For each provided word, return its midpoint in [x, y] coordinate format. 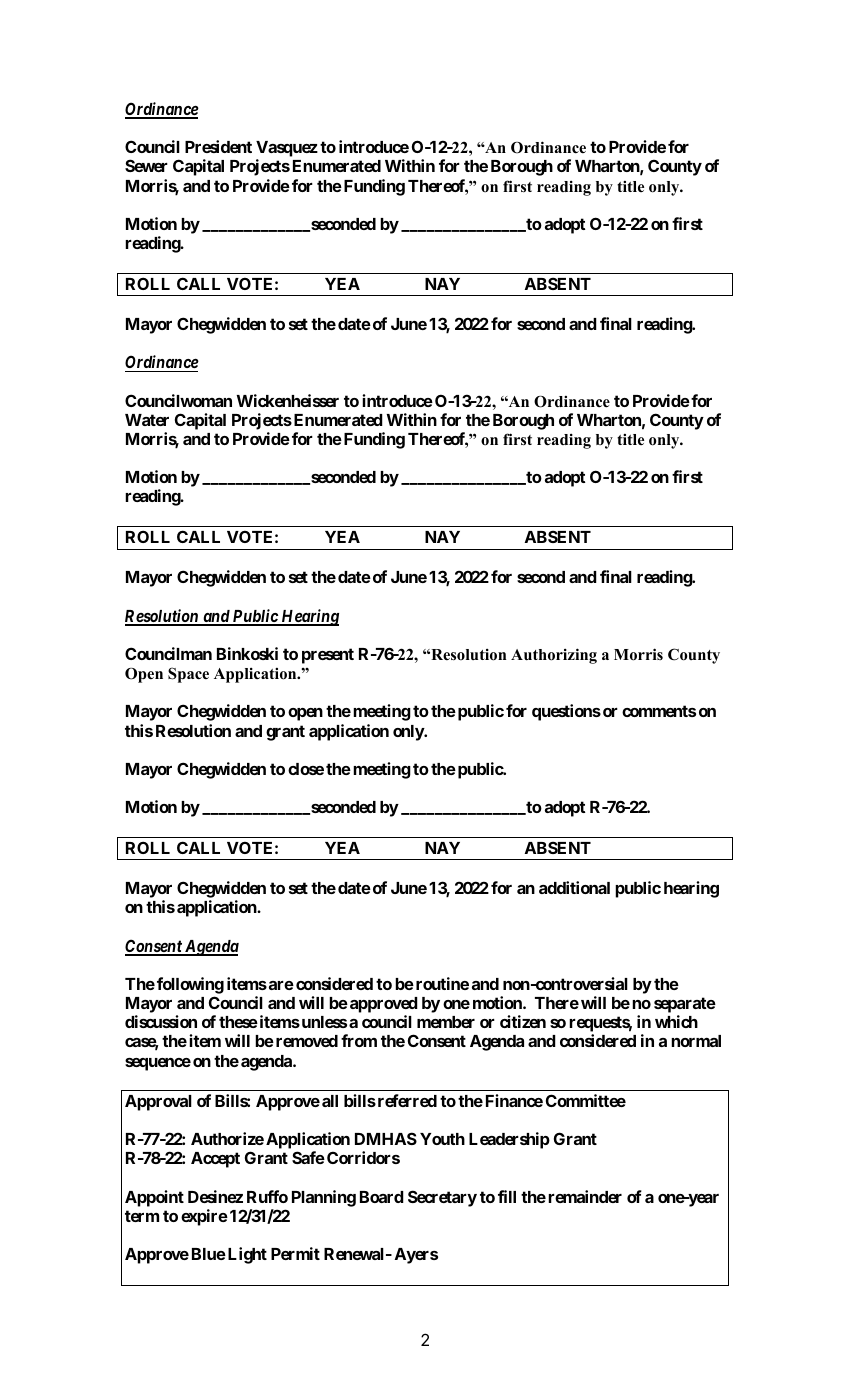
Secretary [442, 1198]
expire [204, 1217]
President [218, 146]
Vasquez [287, 150]
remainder [585, 1196]
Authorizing [554, 656]
